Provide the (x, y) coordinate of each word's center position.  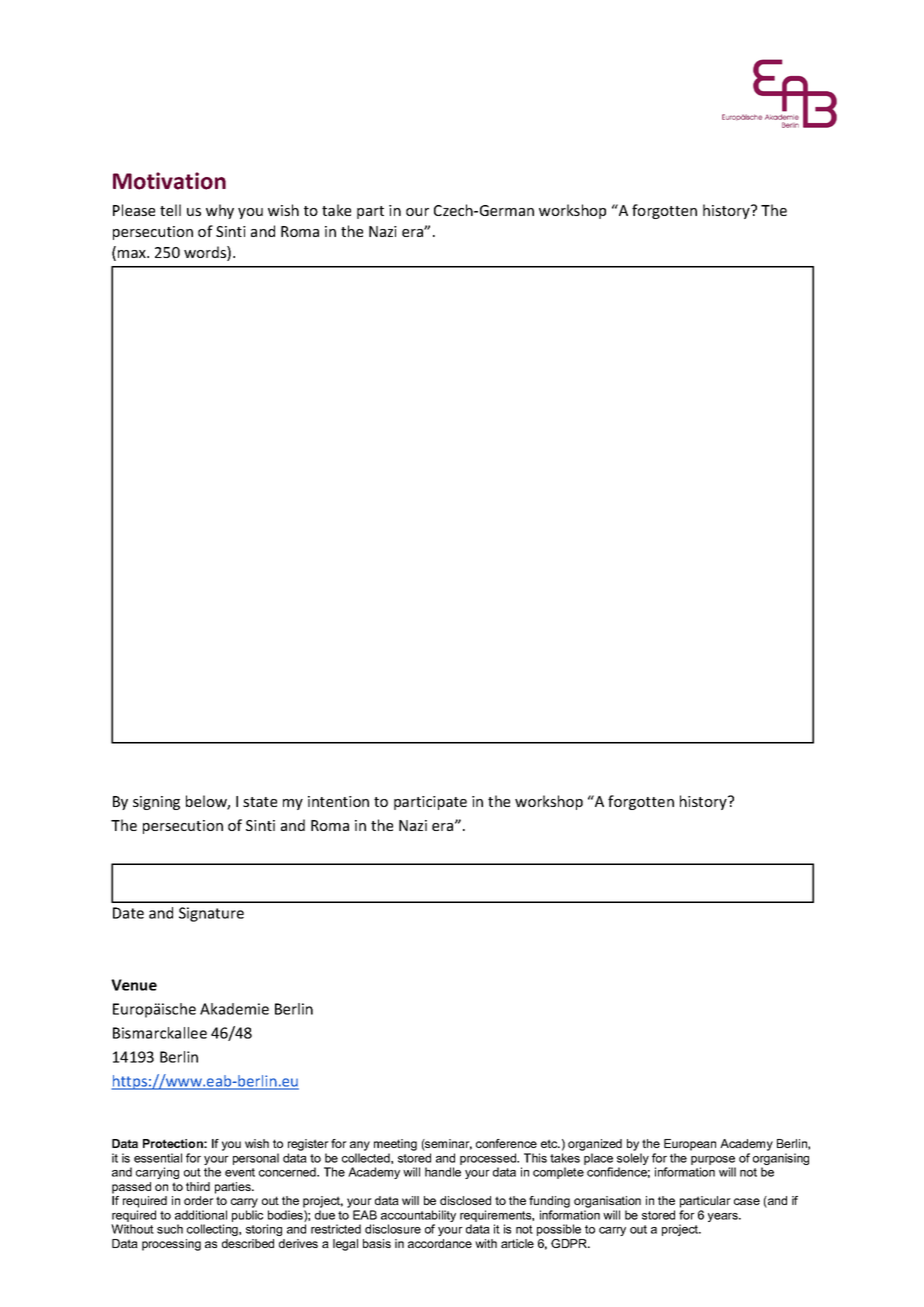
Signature (211, 914)
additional (201, 1215)
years (724, 1217)
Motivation (169, 181)
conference (506, 1143)
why (220, 211)
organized (595, 1145)
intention (338, 801)
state (260, 802)
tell (170, 210)
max (133, 254)
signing (156, 803)
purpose (713, 1162)
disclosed (465, 1200)
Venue (134, 985)
